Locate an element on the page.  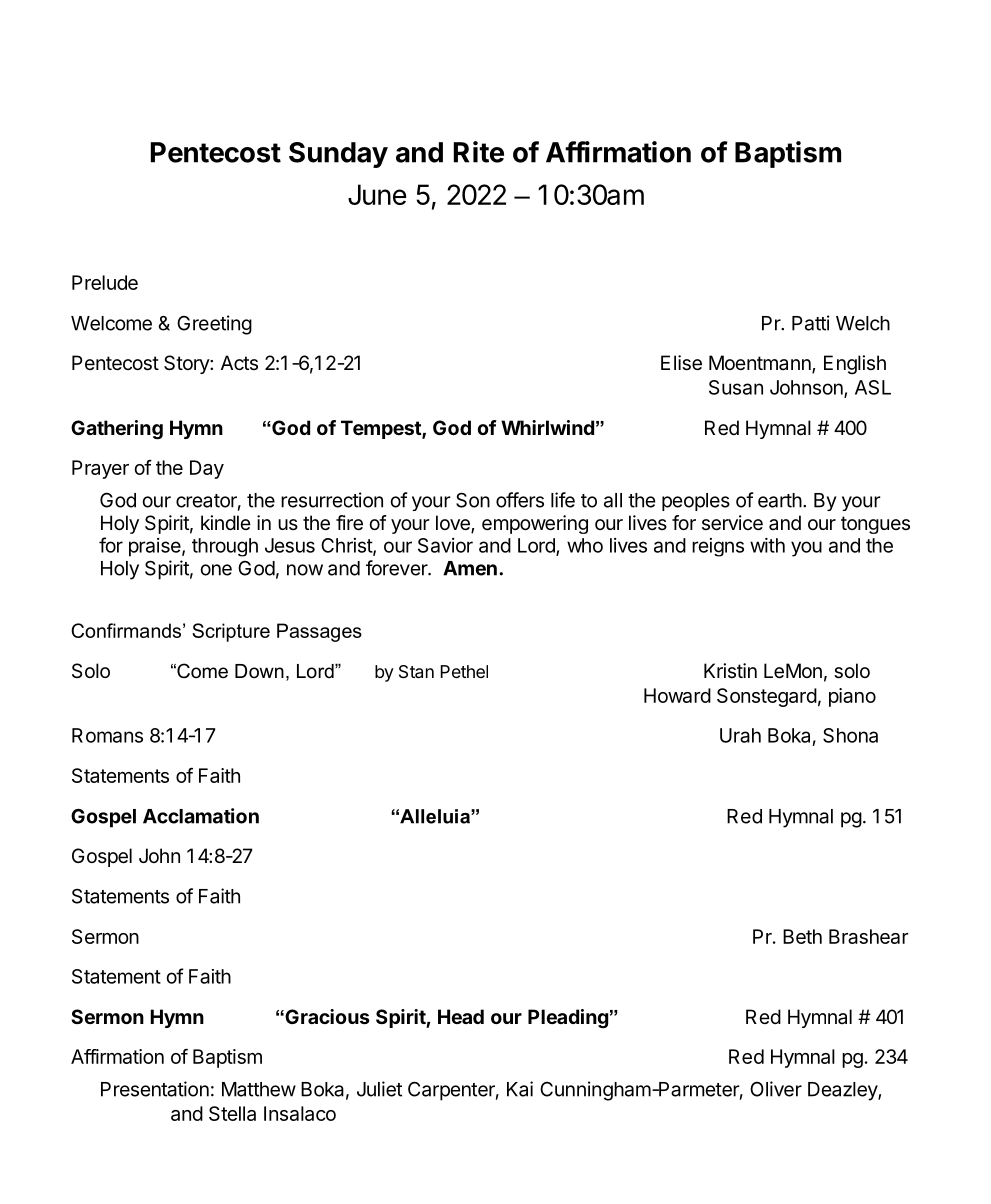
Sunday is located at coordinates (338, 155).
